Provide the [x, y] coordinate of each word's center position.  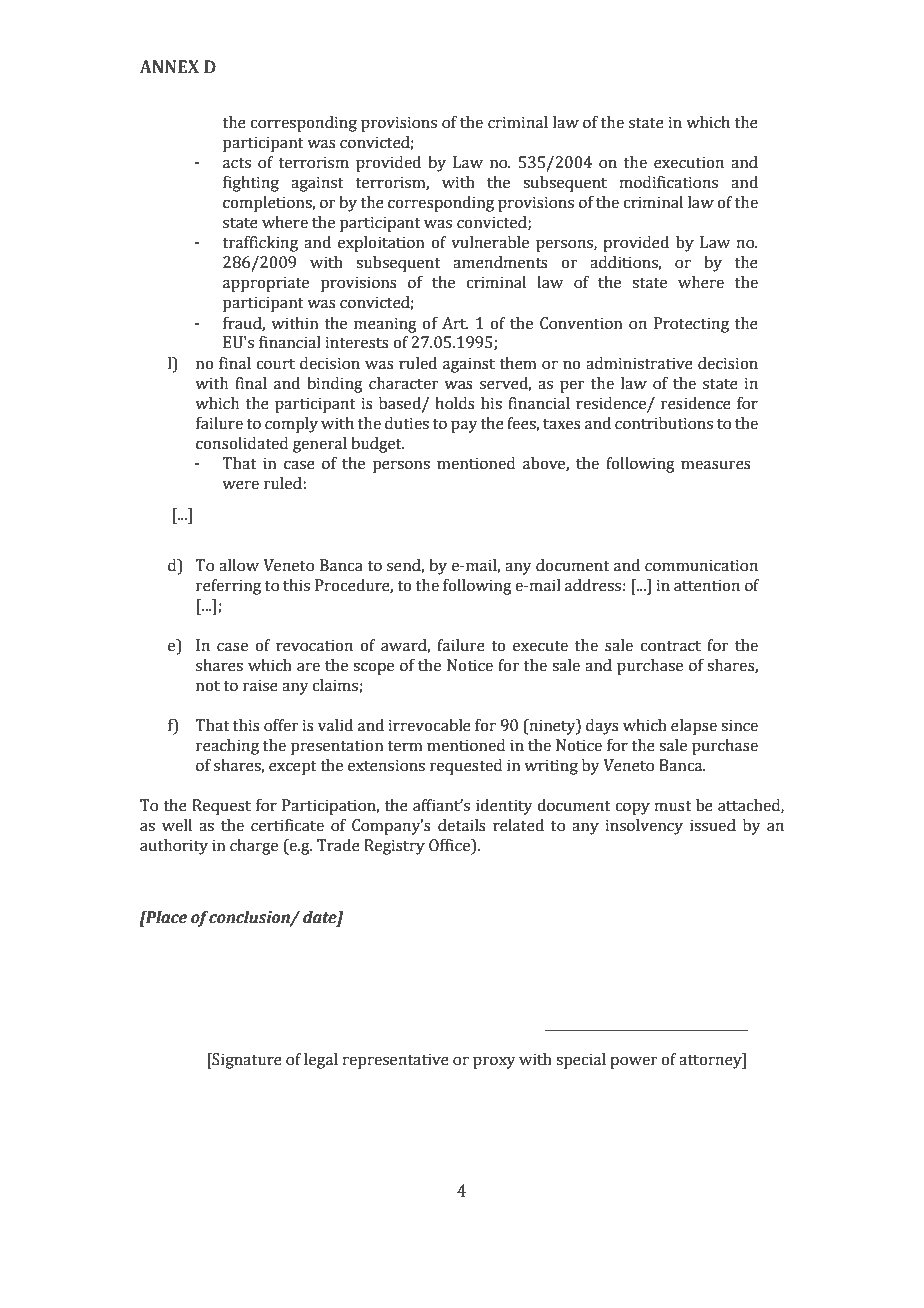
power [634, 1062]
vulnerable [490, 242]
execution [689, 162]
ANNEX [169, 66]
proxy [494, 1062]
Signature [246, 1061]
